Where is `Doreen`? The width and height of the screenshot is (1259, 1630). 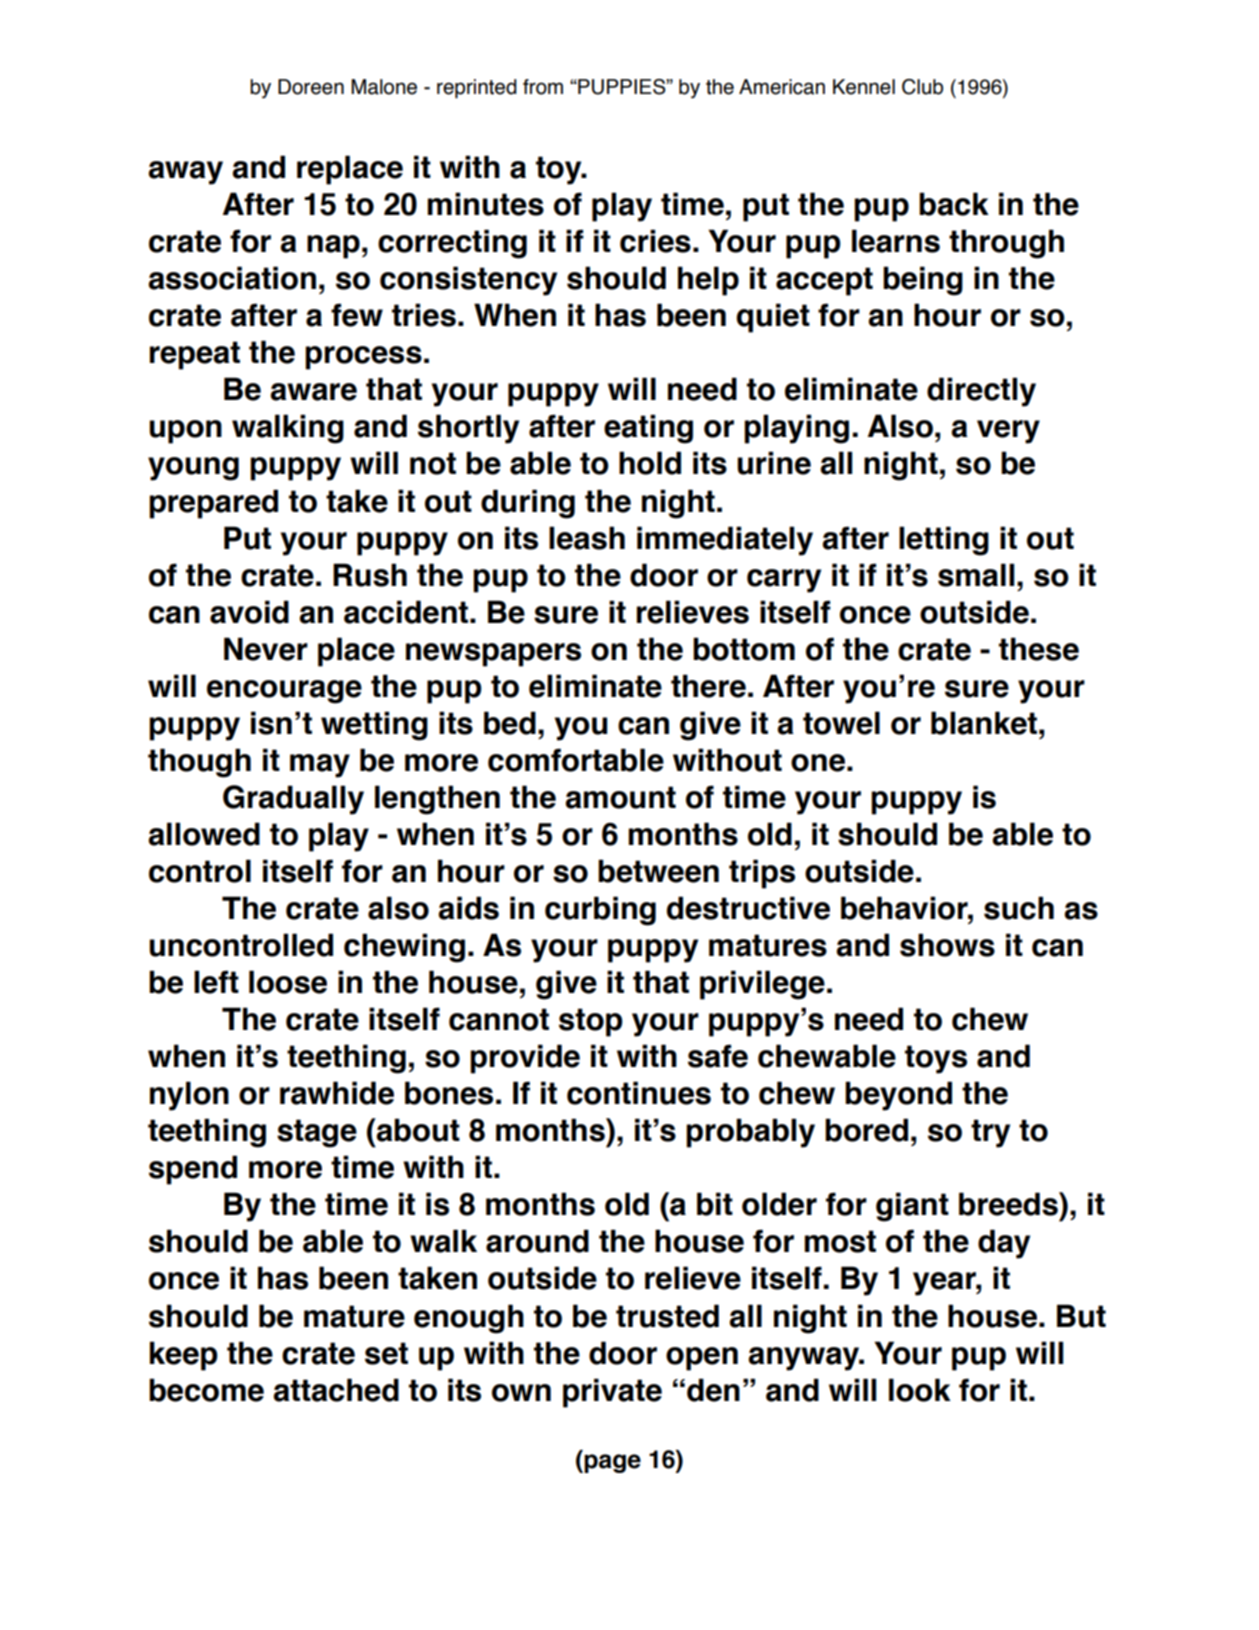
Doreen is located at coordinates (311, 87).
